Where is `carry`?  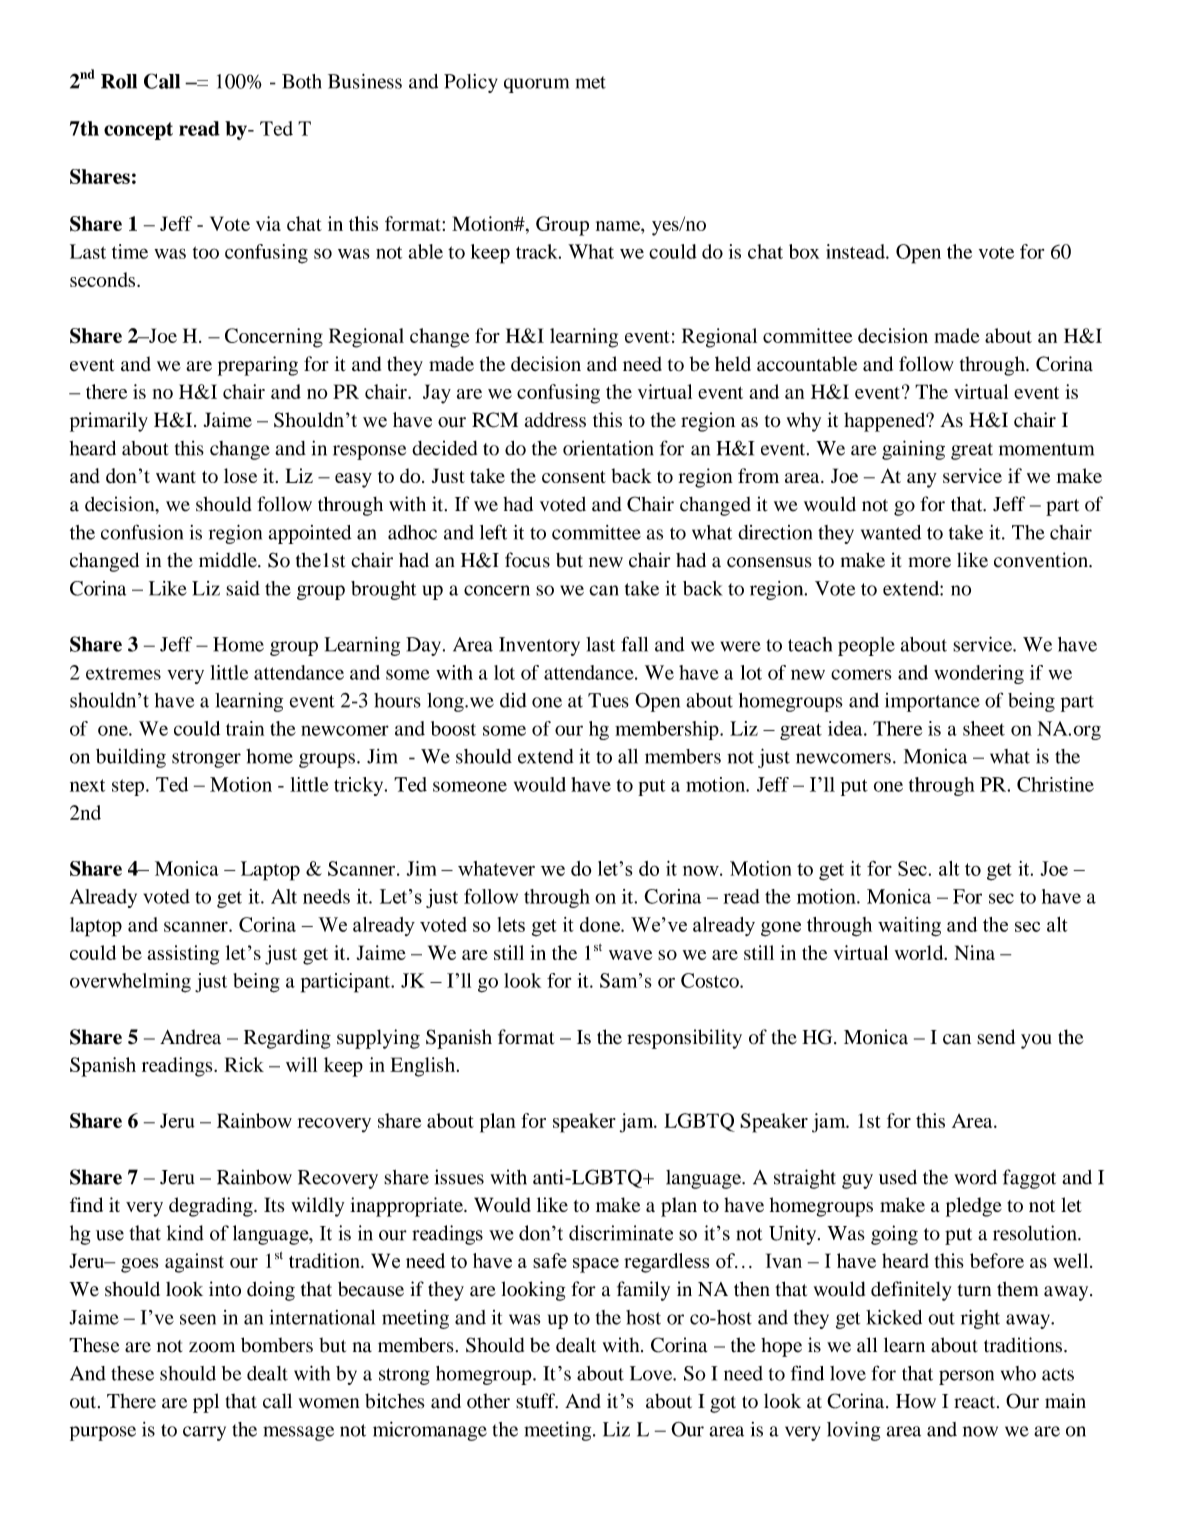
carry is located at coordinates (204, 1433).
